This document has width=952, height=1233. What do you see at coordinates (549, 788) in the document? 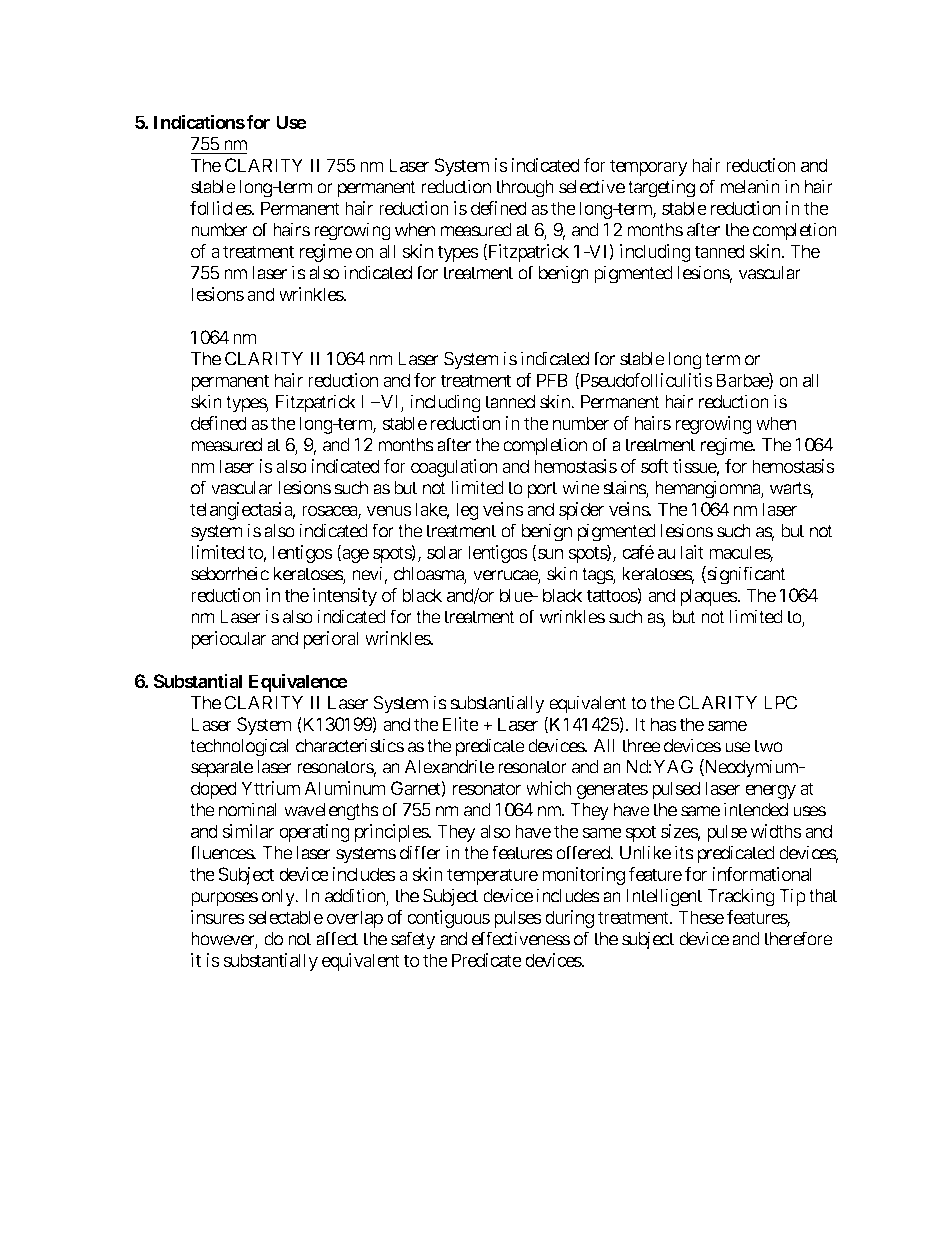
I see `which` at bounding box center [549, 788].
